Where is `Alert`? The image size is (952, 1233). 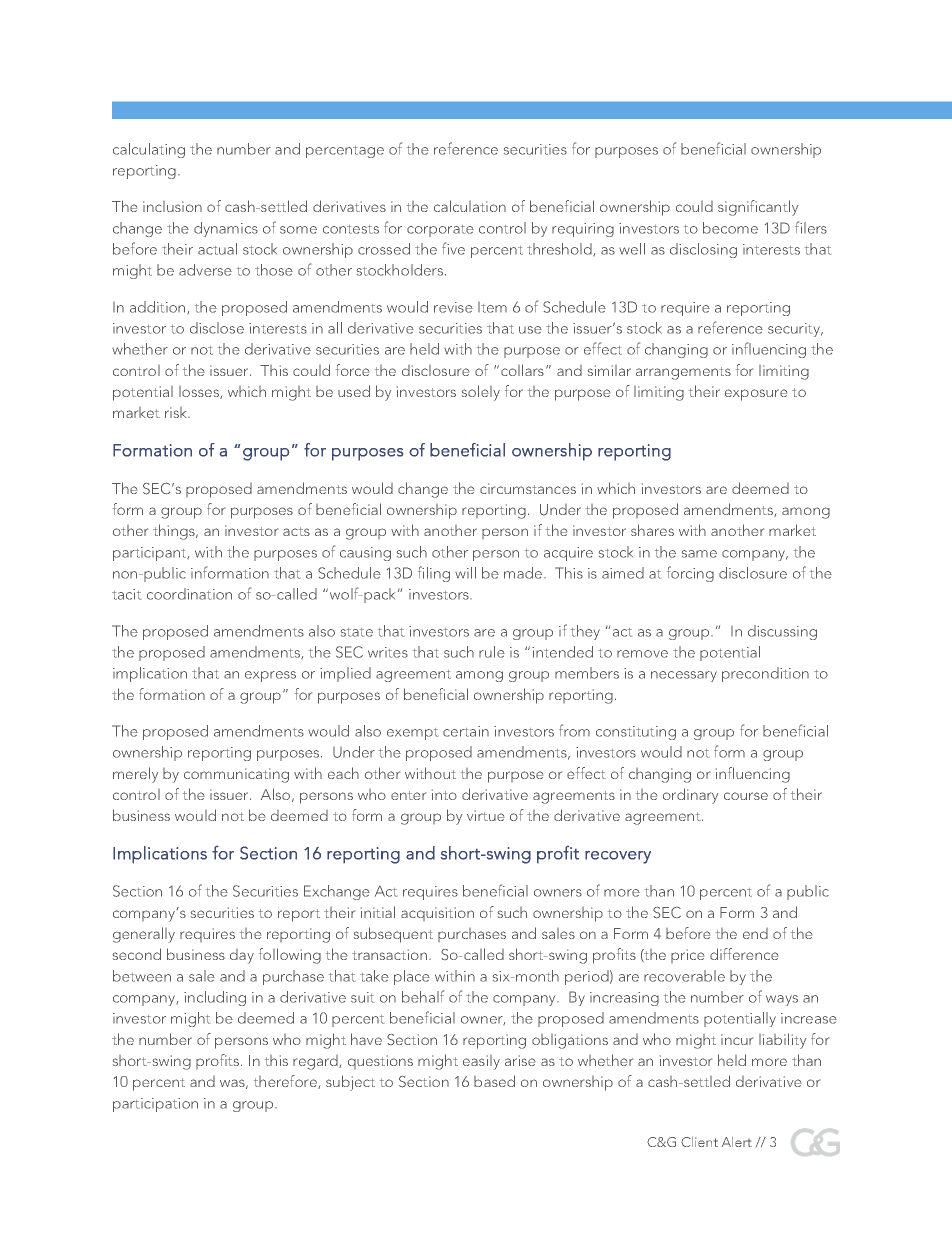 Alert is located at coordinates (737, 1142).
